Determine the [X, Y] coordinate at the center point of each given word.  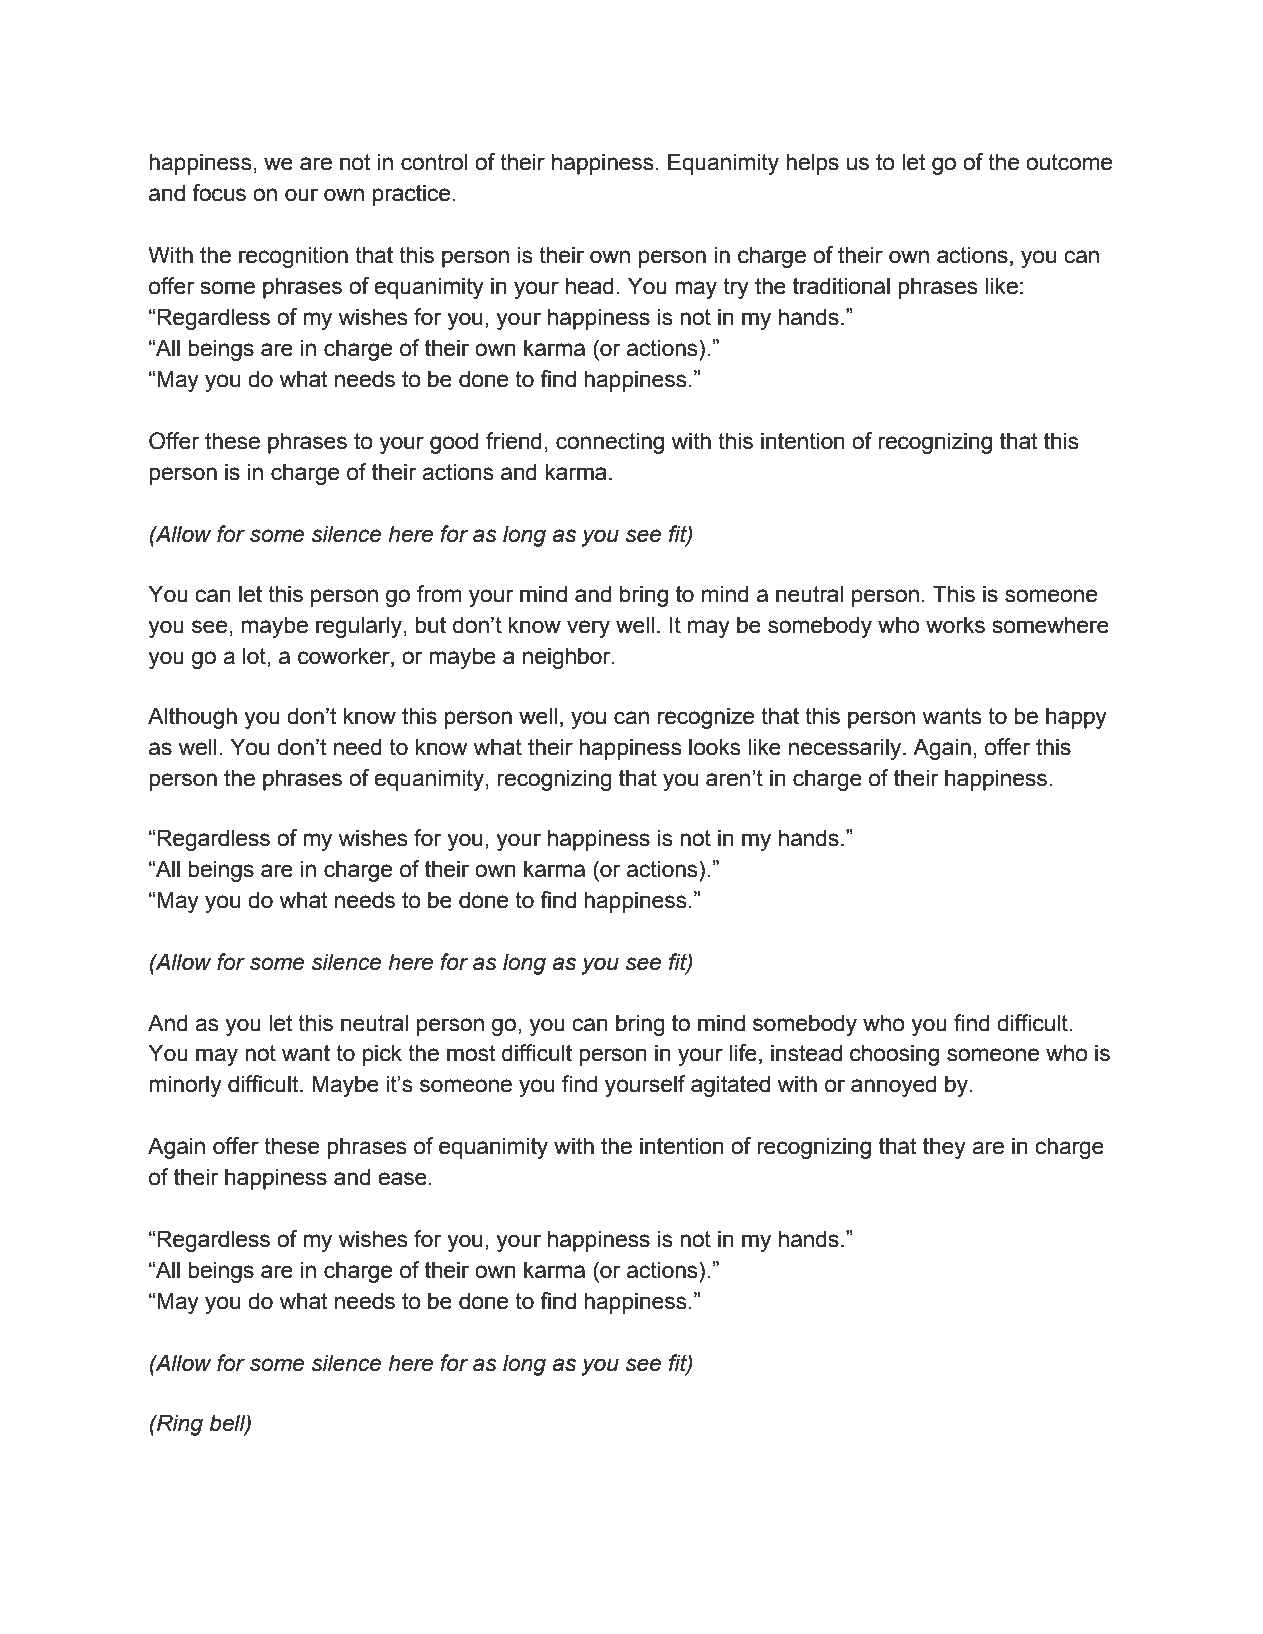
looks [715, 747]
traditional [841, 286]
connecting [610, 443]
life [743, 1053]
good [454, 443]
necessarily [846, 749]
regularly [359, 627]
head [590, 286]
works [955, 625]
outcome [1069, 162]
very [588, 629]
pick [382, 1055]
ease [402, 1179]
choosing [894, 1055]
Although [192, 718]
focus [219, 193]
